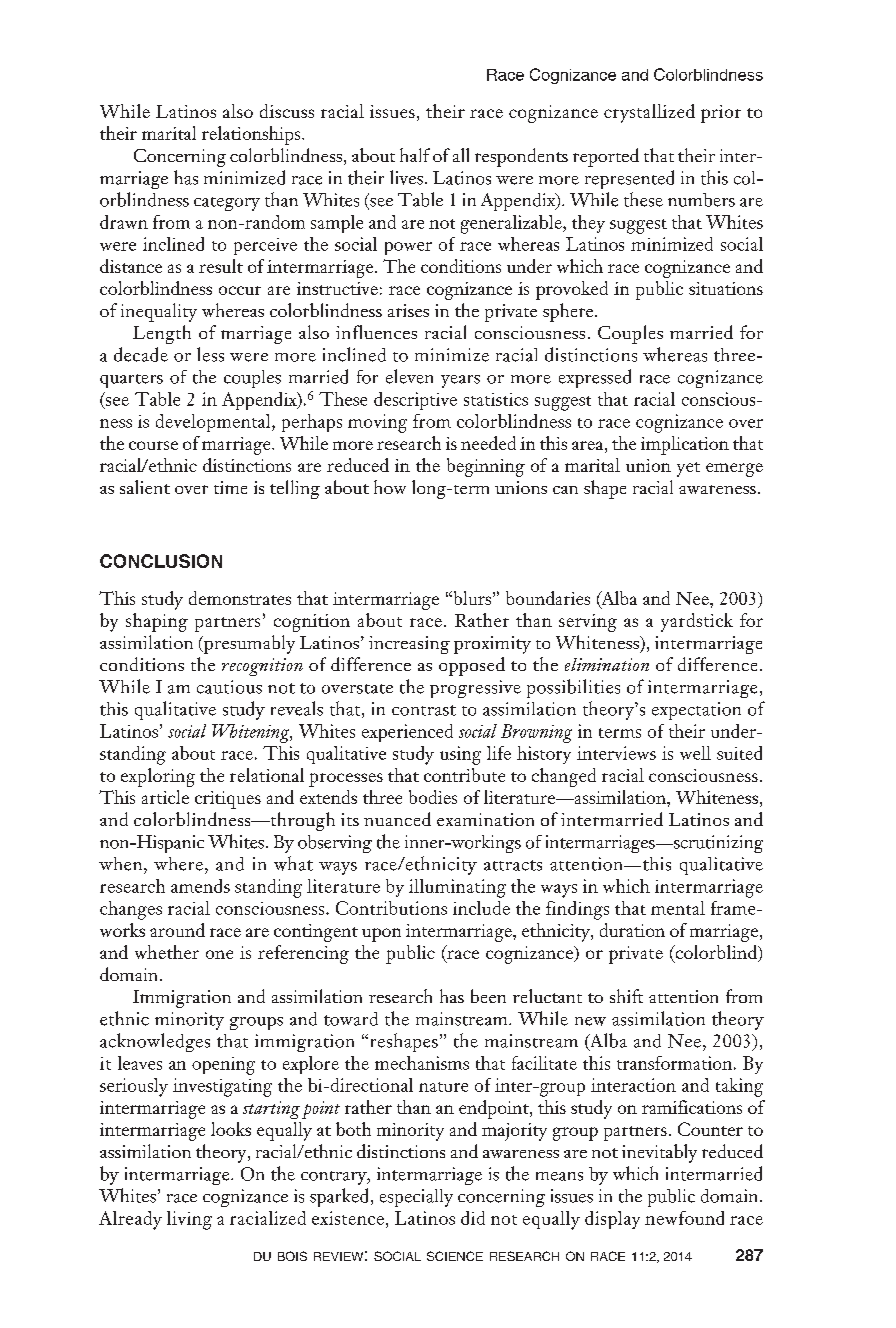 The width and height of the screenshot is (896, 1328). I want to click on bodies, so click(433, 797).
